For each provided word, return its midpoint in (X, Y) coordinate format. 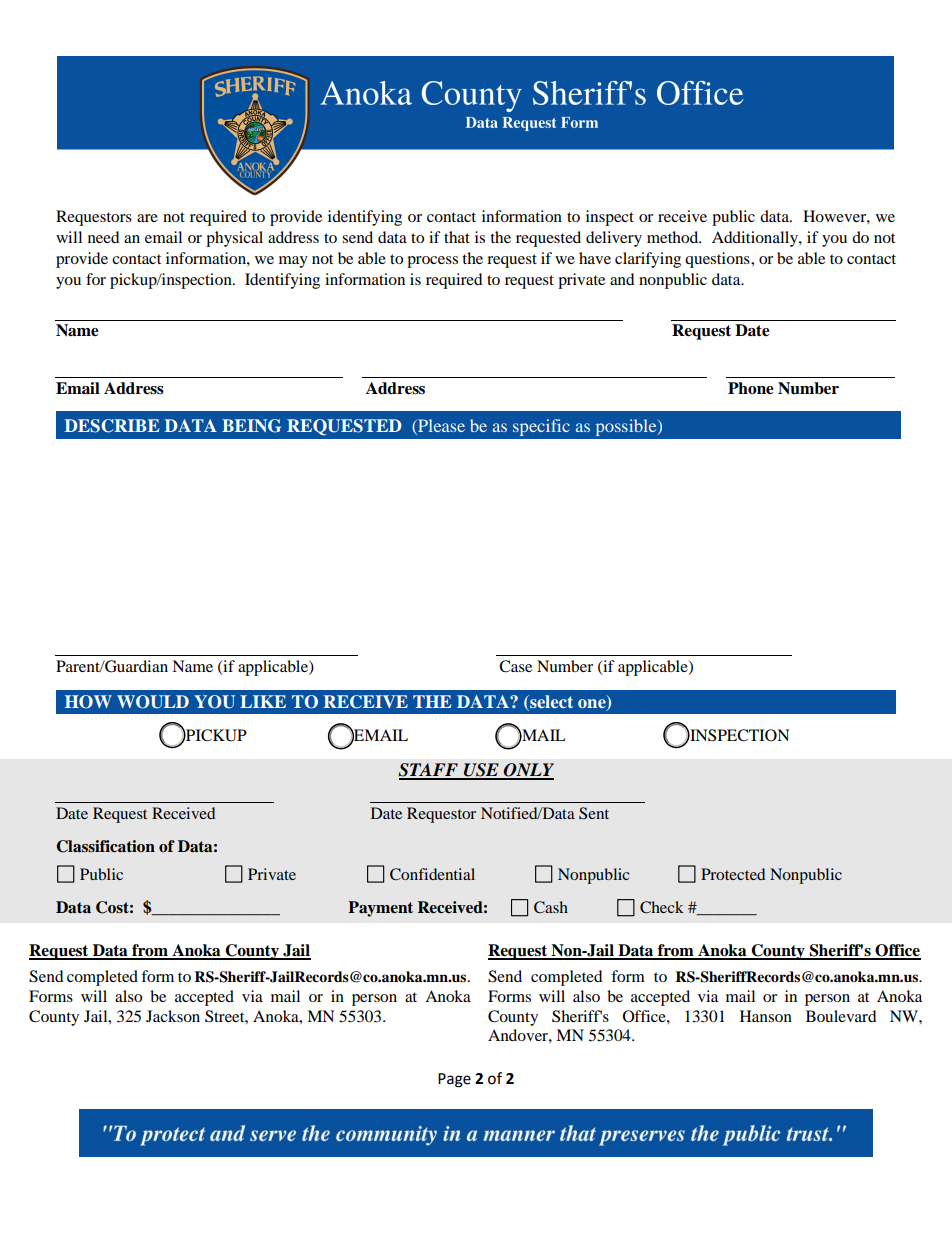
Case (515, 666)
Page (454, 1080)
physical (234, 239)
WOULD (153, 702)
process (432, 262)
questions (718, 260)
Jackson (173, 1016)
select (550, 703)
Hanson (766, 1016)
